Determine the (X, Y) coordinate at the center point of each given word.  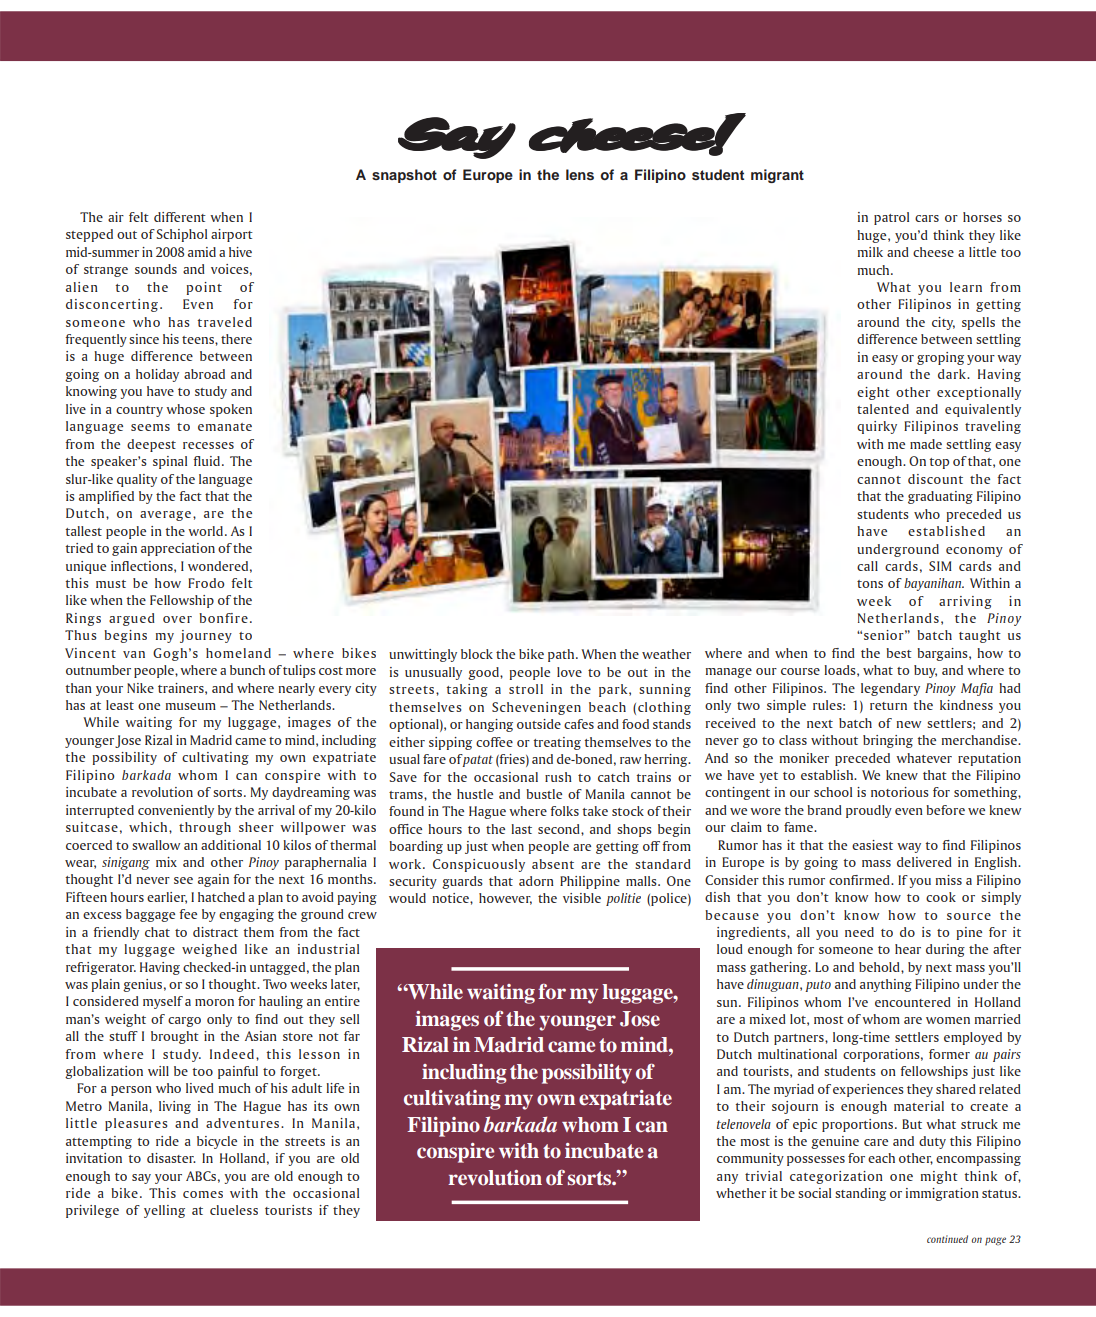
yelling (164, 1211)
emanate (225, 427)
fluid (206, 461)
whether (741, 1193)
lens (580, 175)
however (505, 899)
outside (539, 724)
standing (860, 1194)
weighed (209, 950)
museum (191, 706)
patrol (891, 218)
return (888, 706)
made (926, 444)
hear (908, 949)
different (180, 217)
